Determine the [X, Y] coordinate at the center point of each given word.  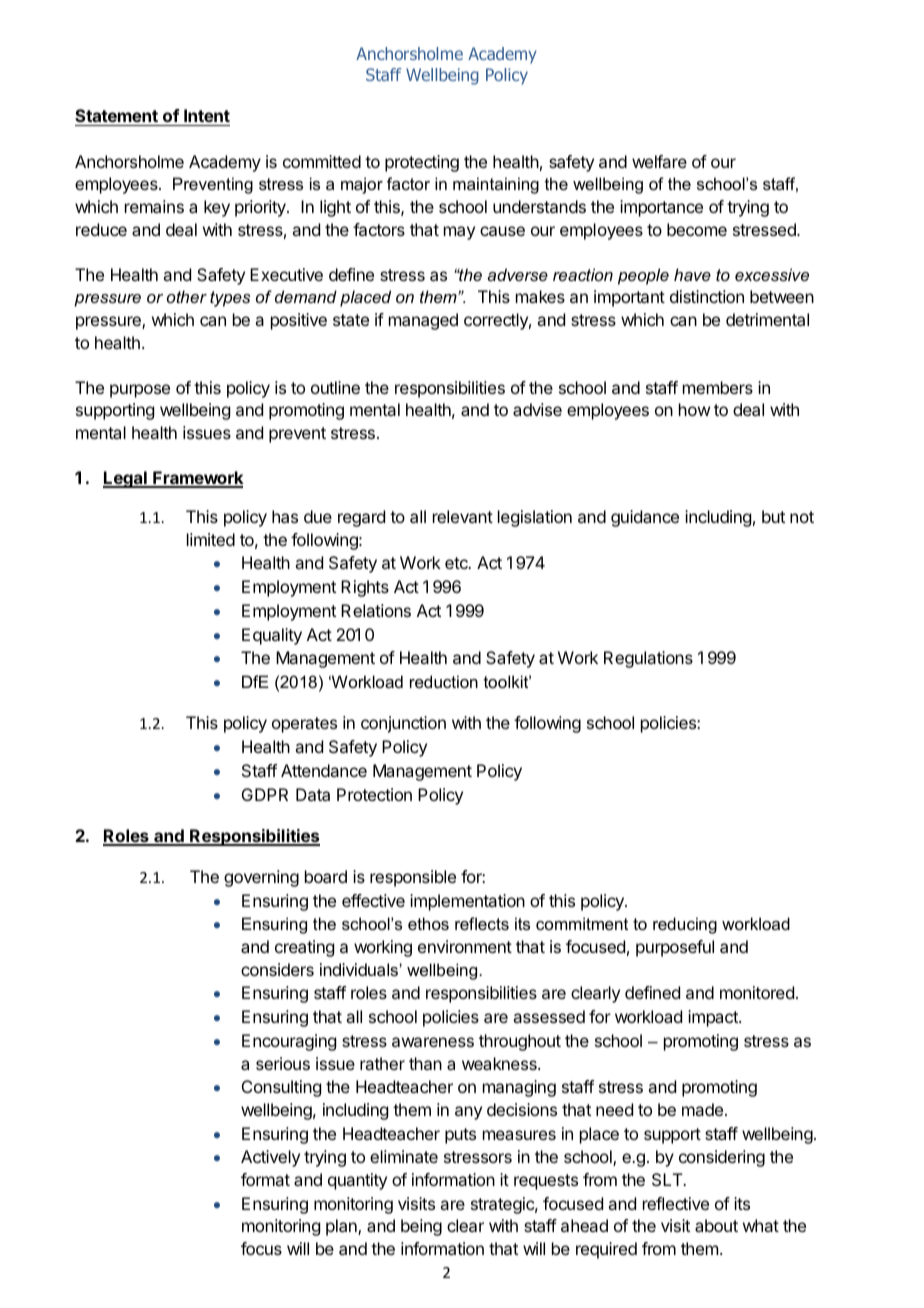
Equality [272, 636]
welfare [659, 161]
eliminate [404, 1156]
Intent [207, 115]
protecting [422, 163]
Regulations [648, 659]
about [716, 1225]
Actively [270, 1158]
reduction [444, 681]
